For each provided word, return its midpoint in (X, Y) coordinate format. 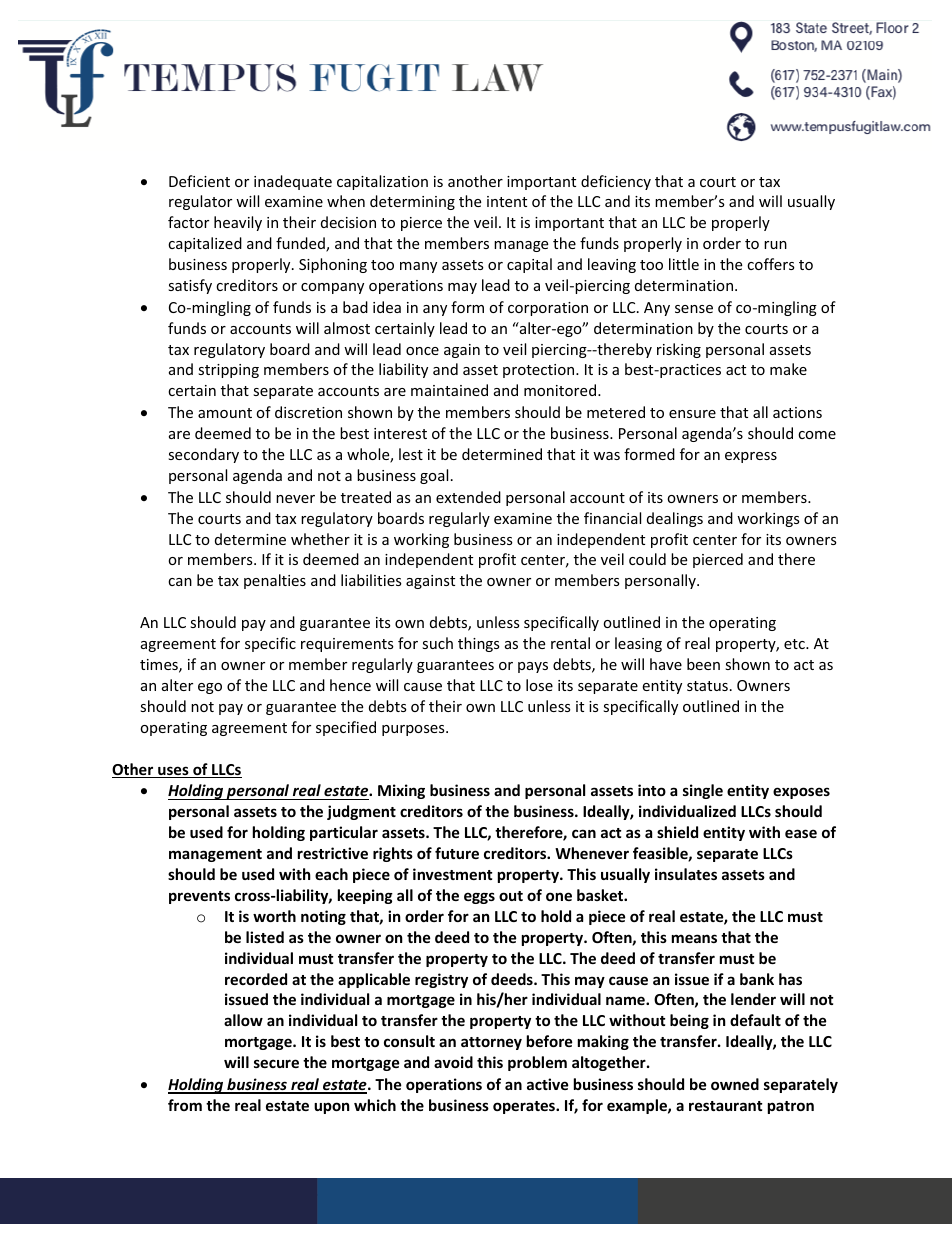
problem (537, 1063)
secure (276, 1063)
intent (507, 201)
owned (735, 1084)
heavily (238, 223)
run (775, 245)
